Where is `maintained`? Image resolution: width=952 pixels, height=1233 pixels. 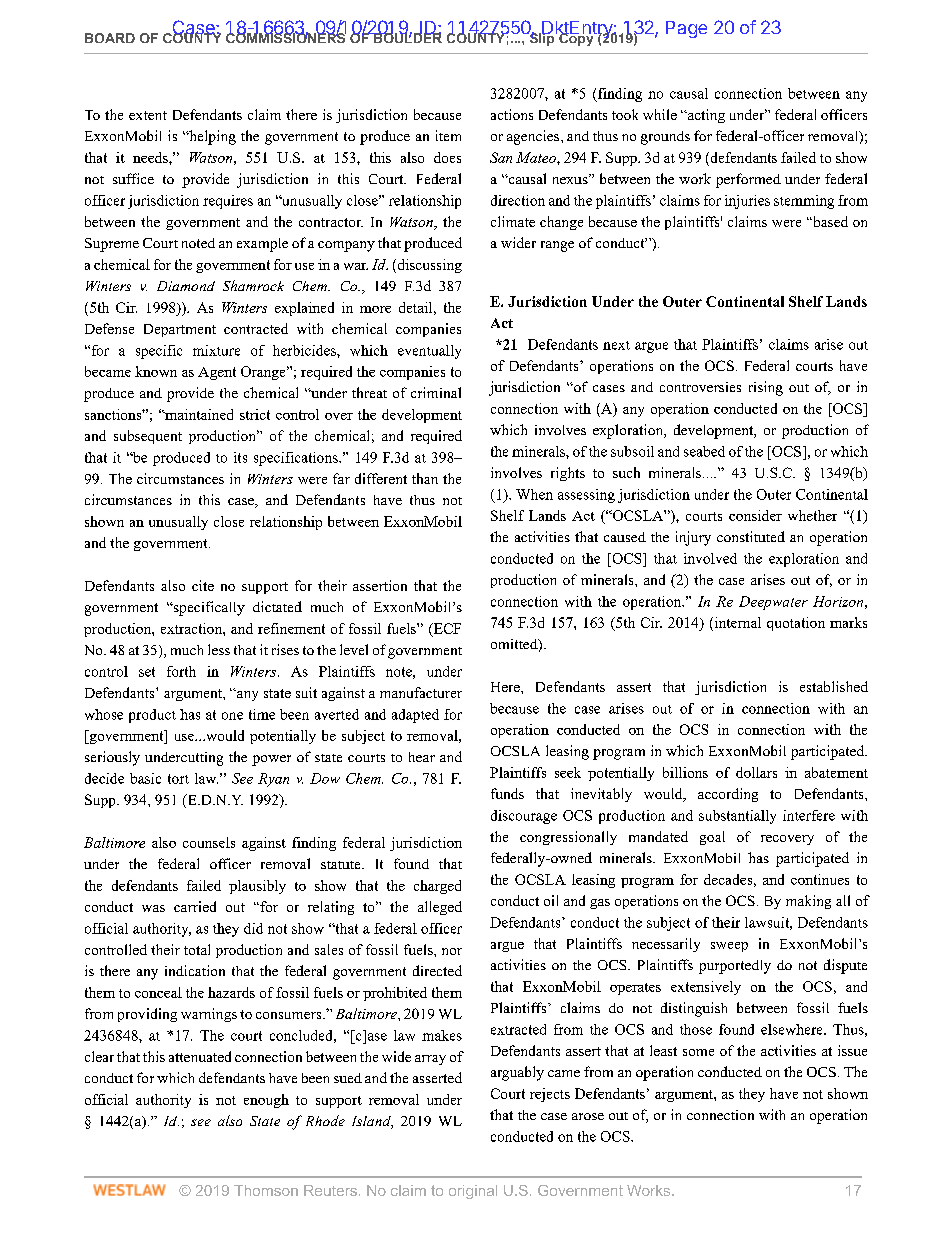
maintained is located at coordinates (198, 414).
